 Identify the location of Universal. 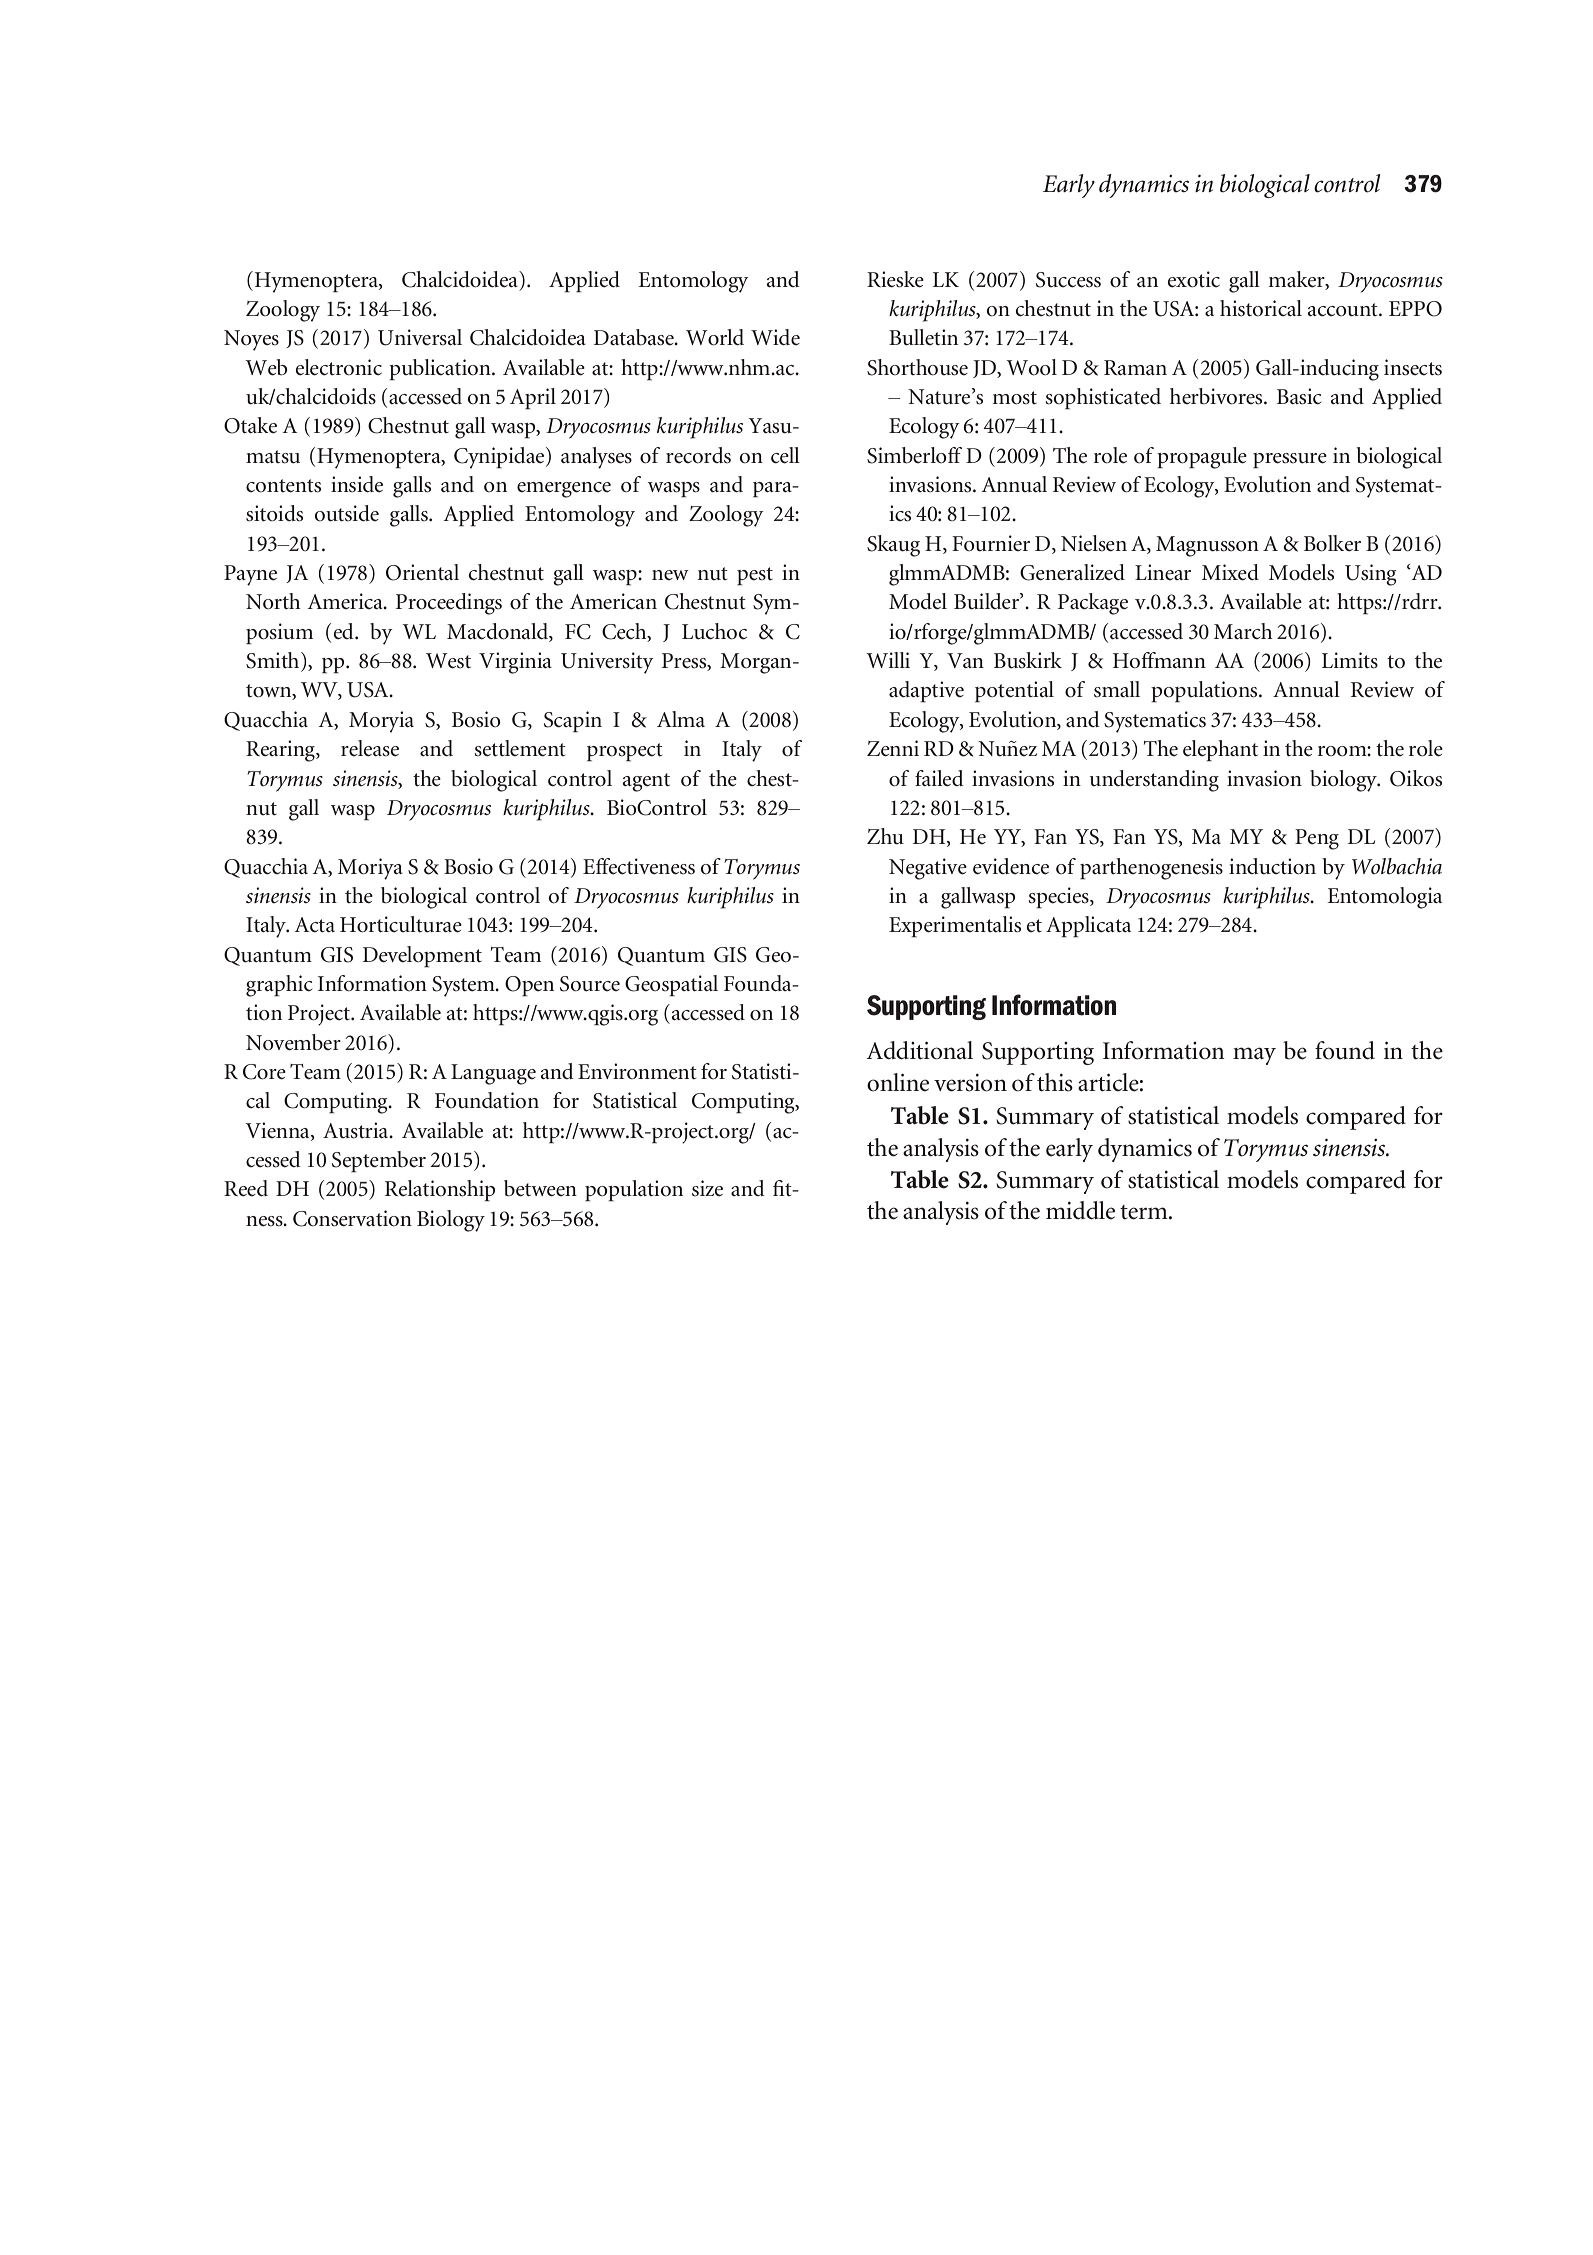
(420, 337).
